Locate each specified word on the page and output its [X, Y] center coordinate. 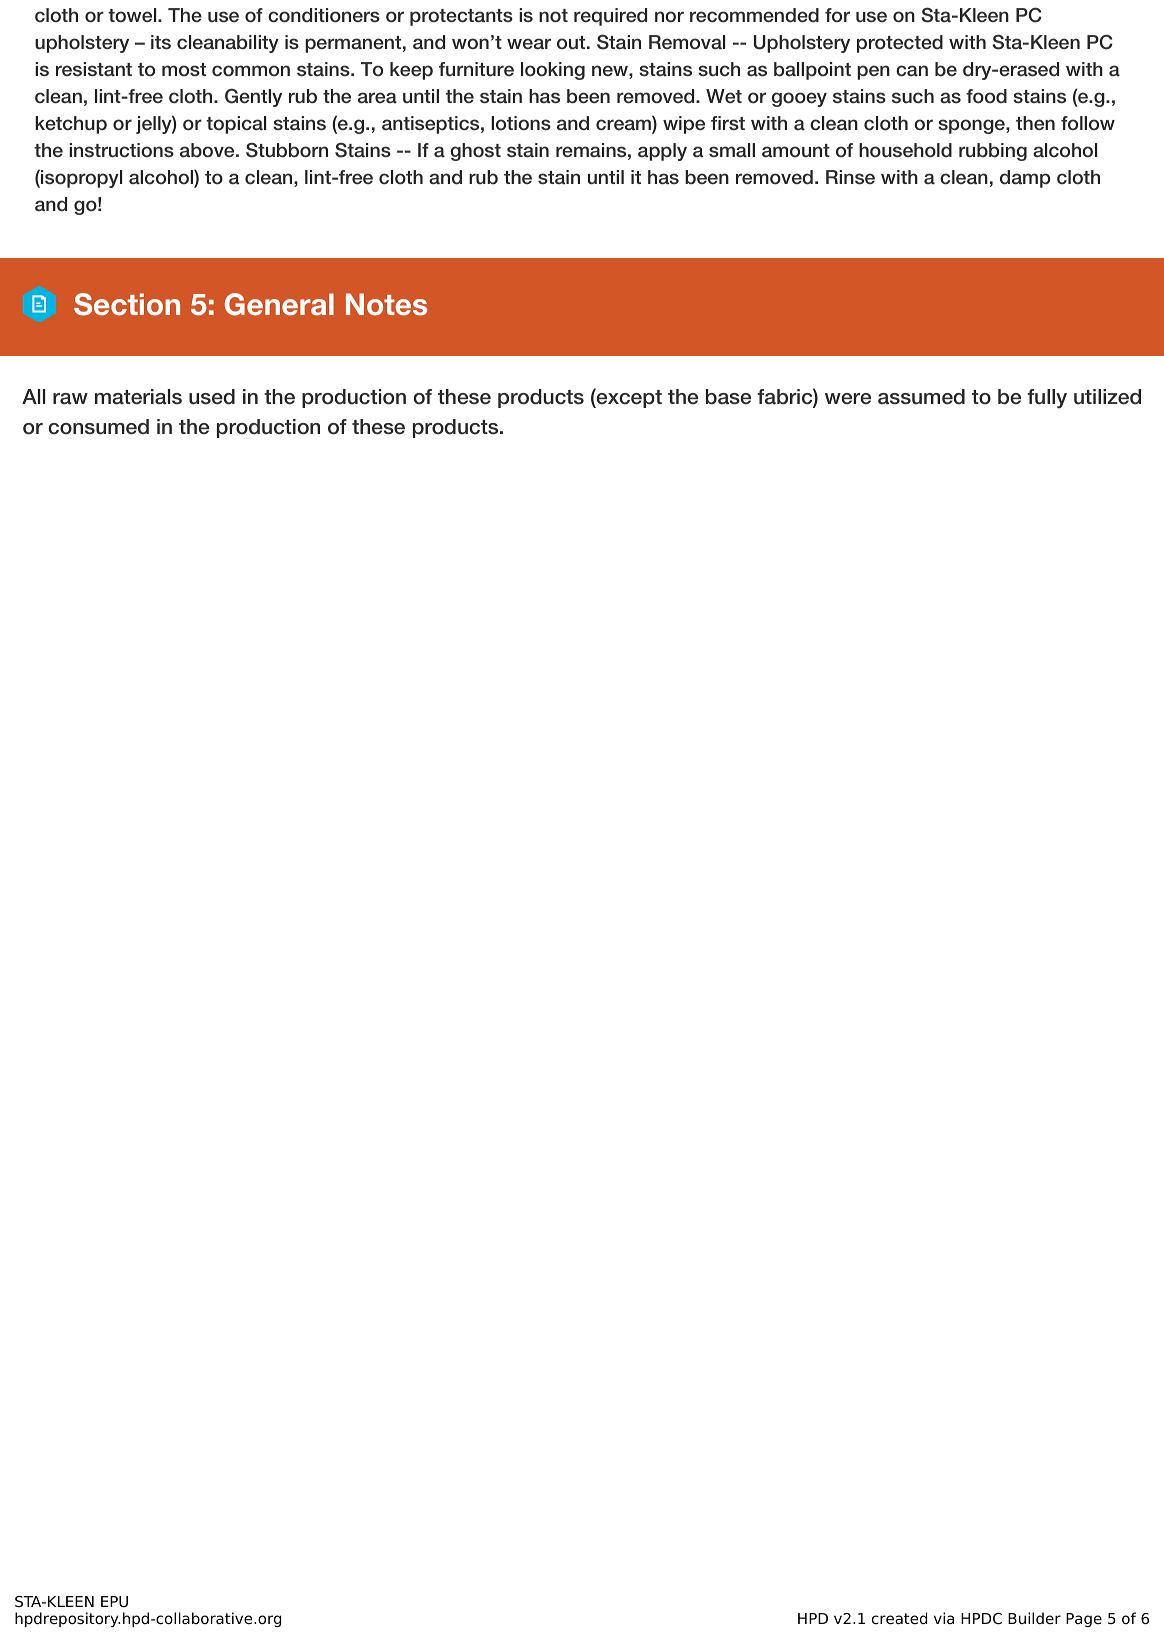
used [212, 397]
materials [138, 397]
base [728, 397]
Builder [1034, 1618]
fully [1047, 399]
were [848, 399]
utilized [1107, 397]
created [899, 1618]
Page [1084, 1620]
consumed [98, 427]
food [986, 96]
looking [553, 71]
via [944, 1618]
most [184, 70]
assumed [921, 397]
